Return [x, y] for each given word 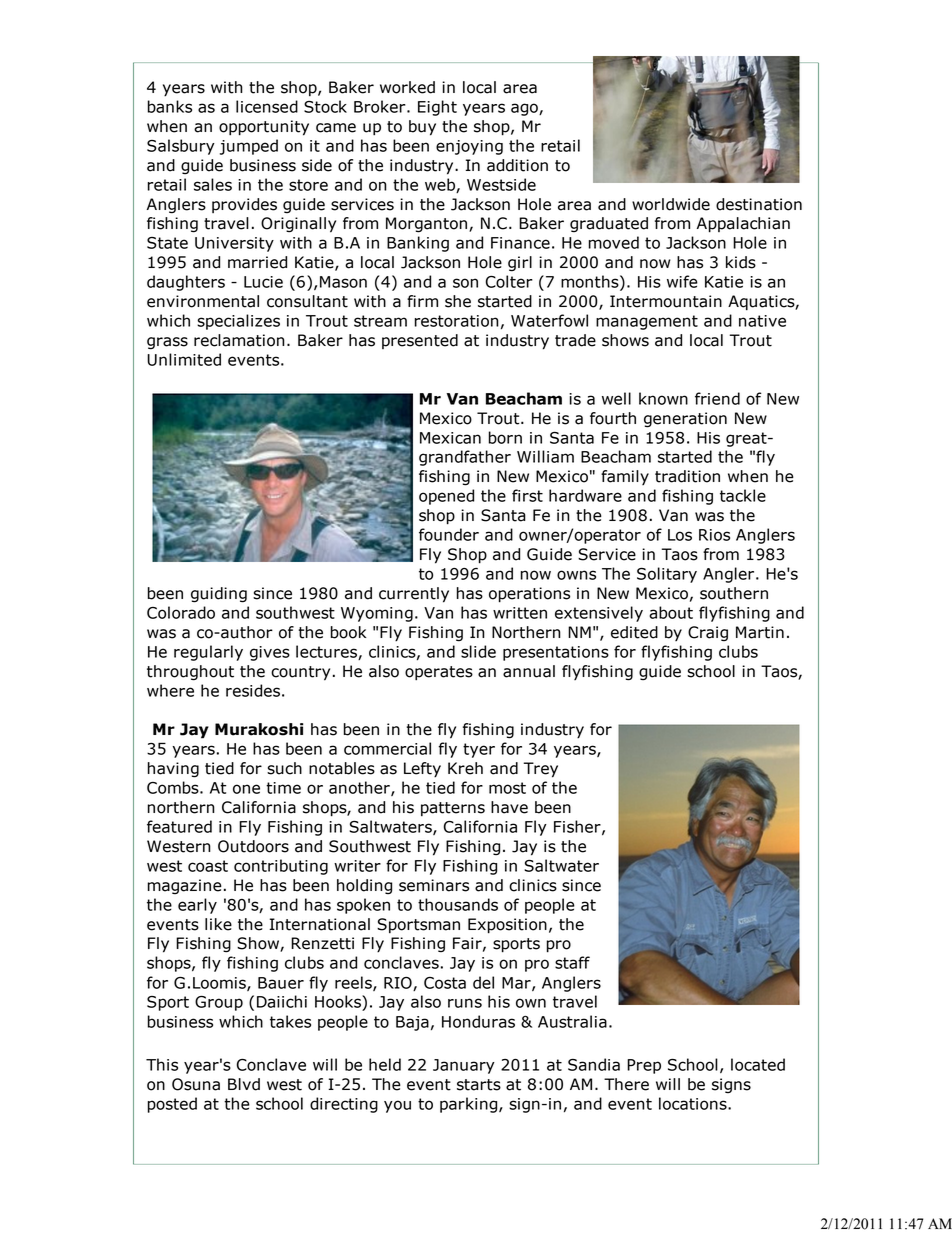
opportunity [264, 128]
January [464, 1066]
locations [694, 1103]
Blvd [244, 1084]
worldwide [671, 204]
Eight [437, 108]
